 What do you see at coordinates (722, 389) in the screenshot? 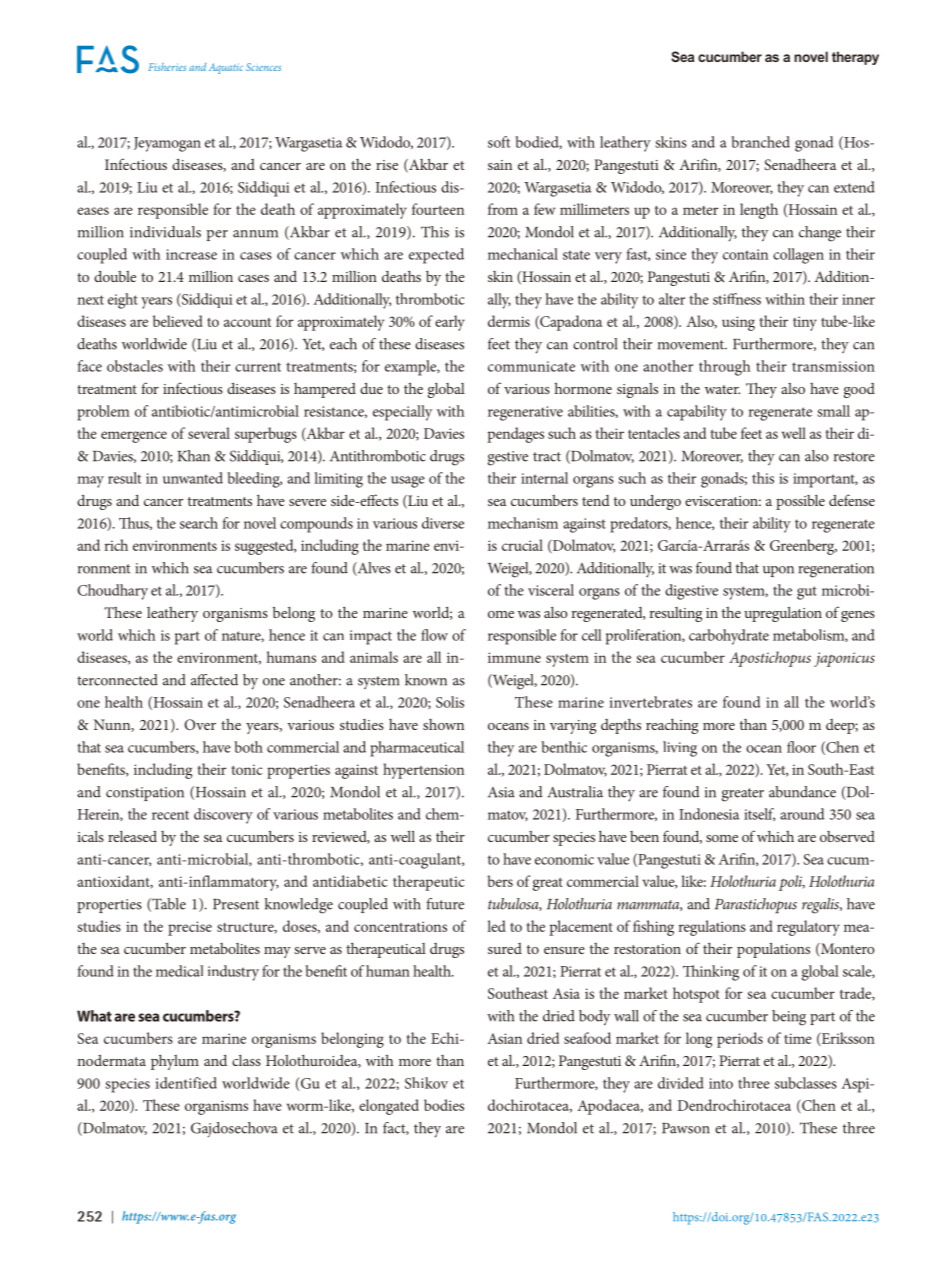
I see `water` at bounding box center [722, 389].
